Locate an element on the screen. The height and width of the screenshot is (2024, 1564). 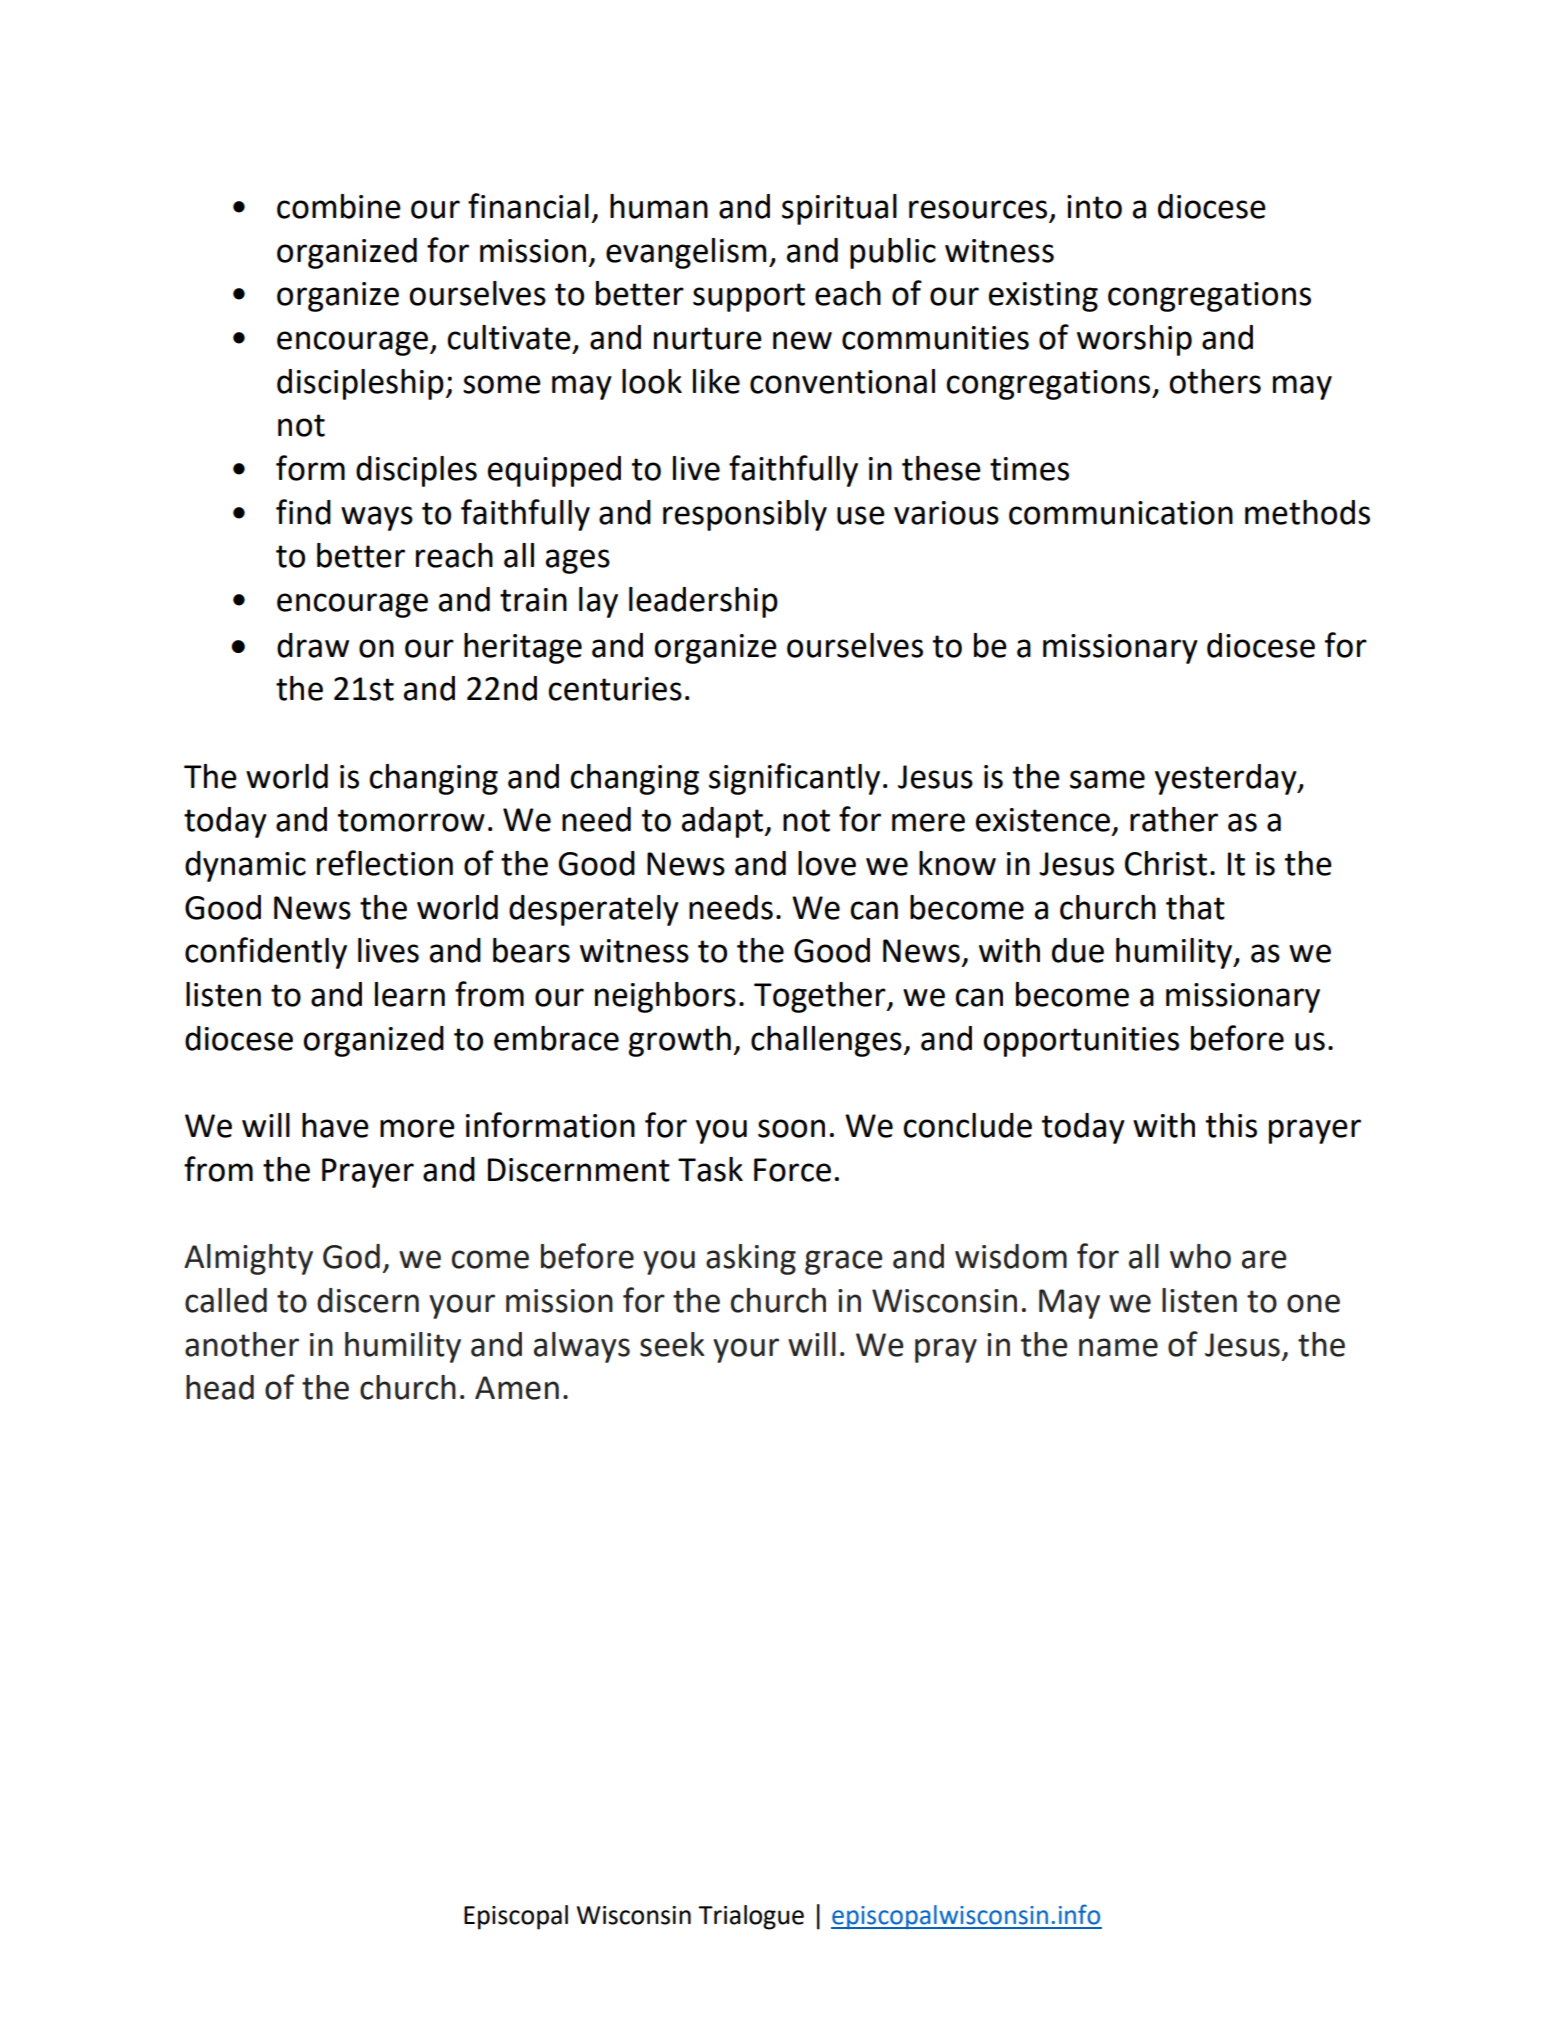
another is located at coordinates (242, 1344).
